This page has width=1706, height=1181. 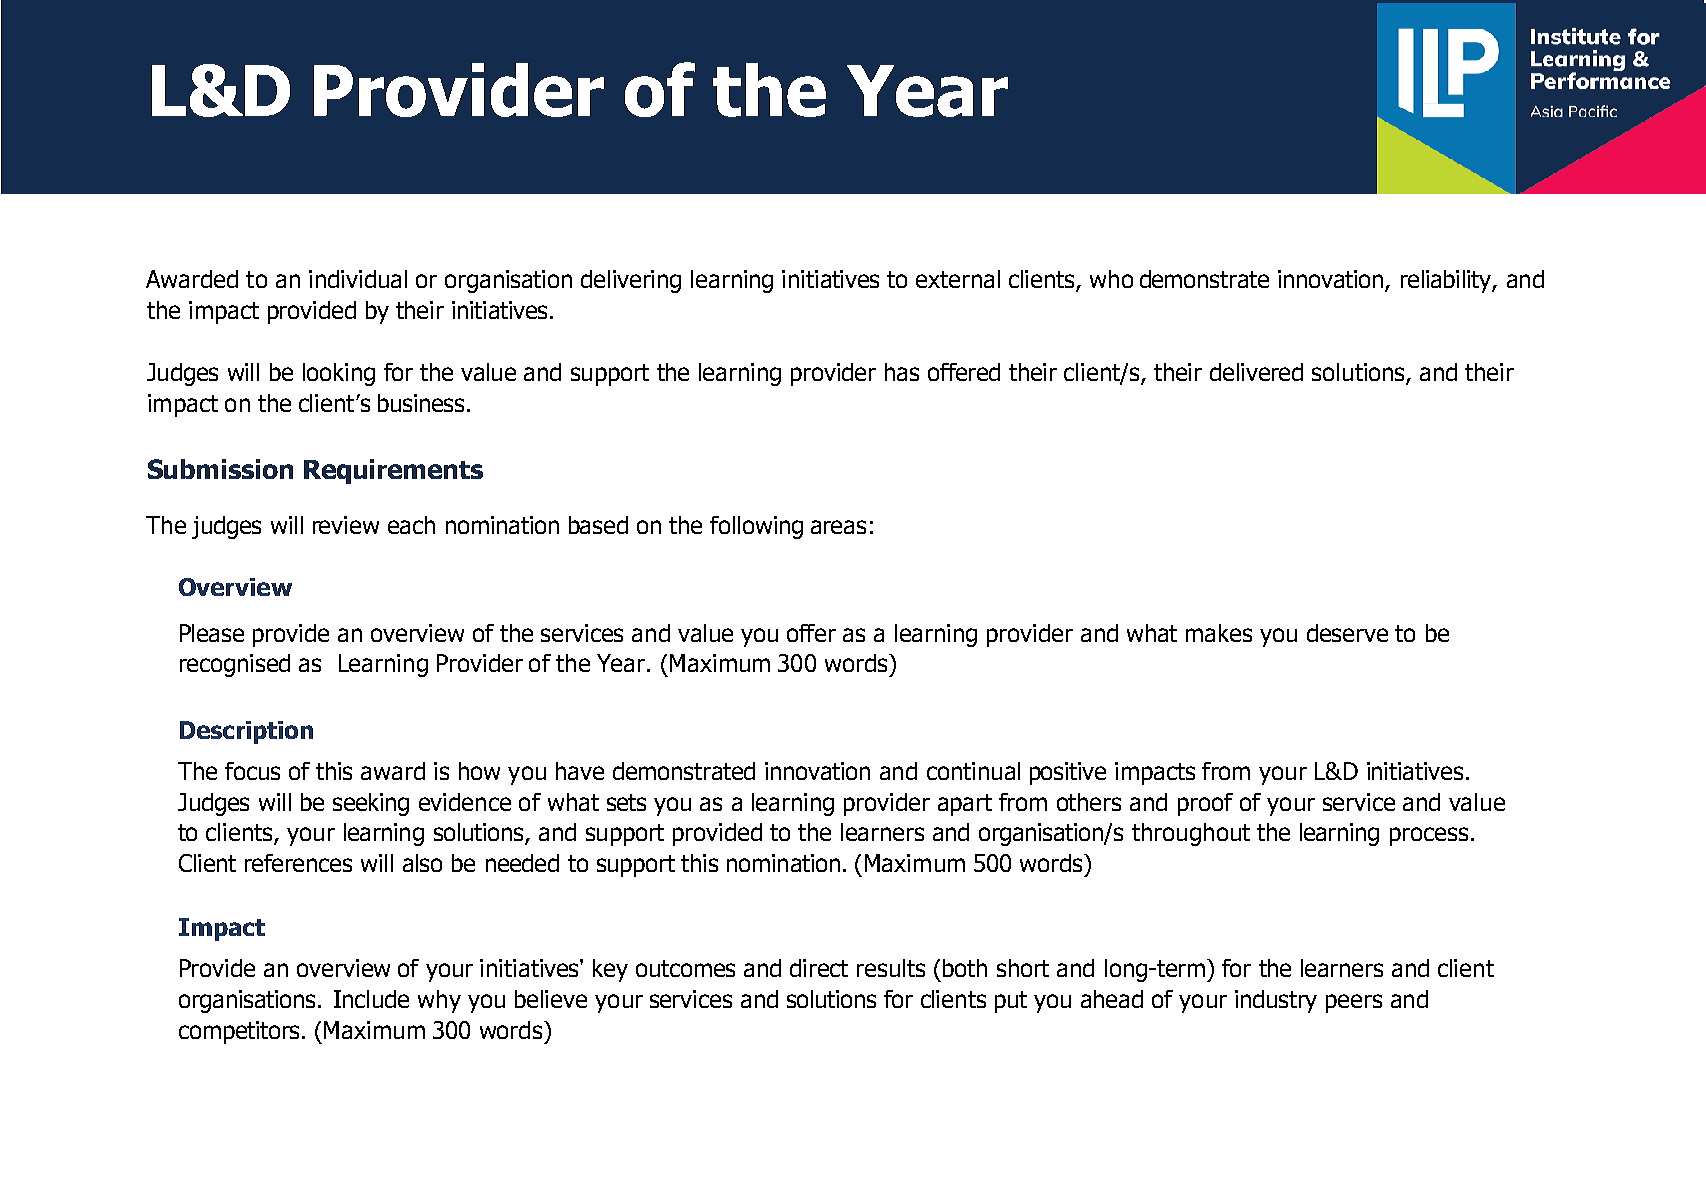 I want to click on external, so click(x=958, y=279).
